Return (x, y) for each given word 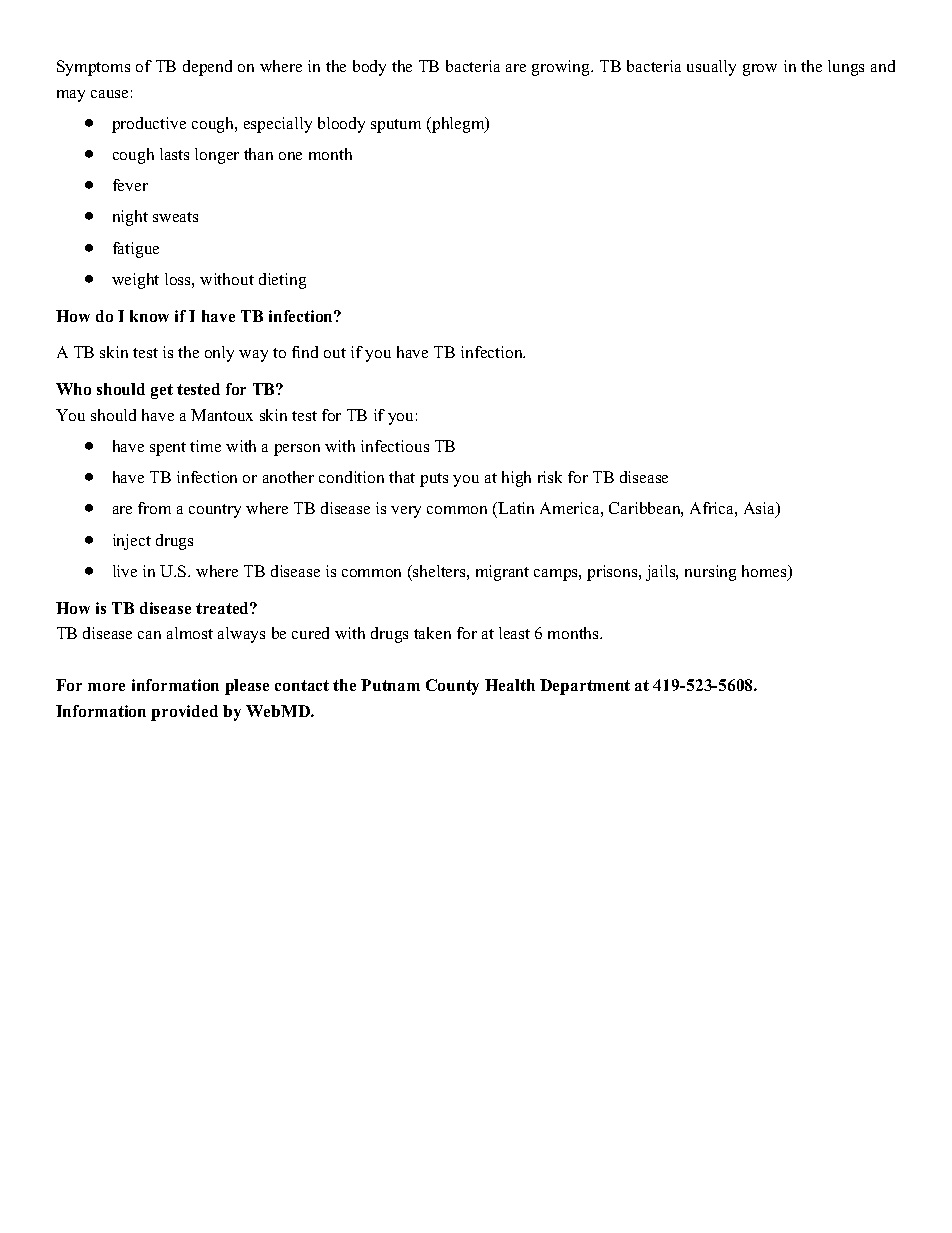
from (154, 508)
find (305, 352)
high (516, 479)
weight (135, 281)
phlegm (458, 125)
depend (207, 68)
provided (184, 713)
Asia (761, 510)
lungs (846, 68)
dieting (282, 281)
